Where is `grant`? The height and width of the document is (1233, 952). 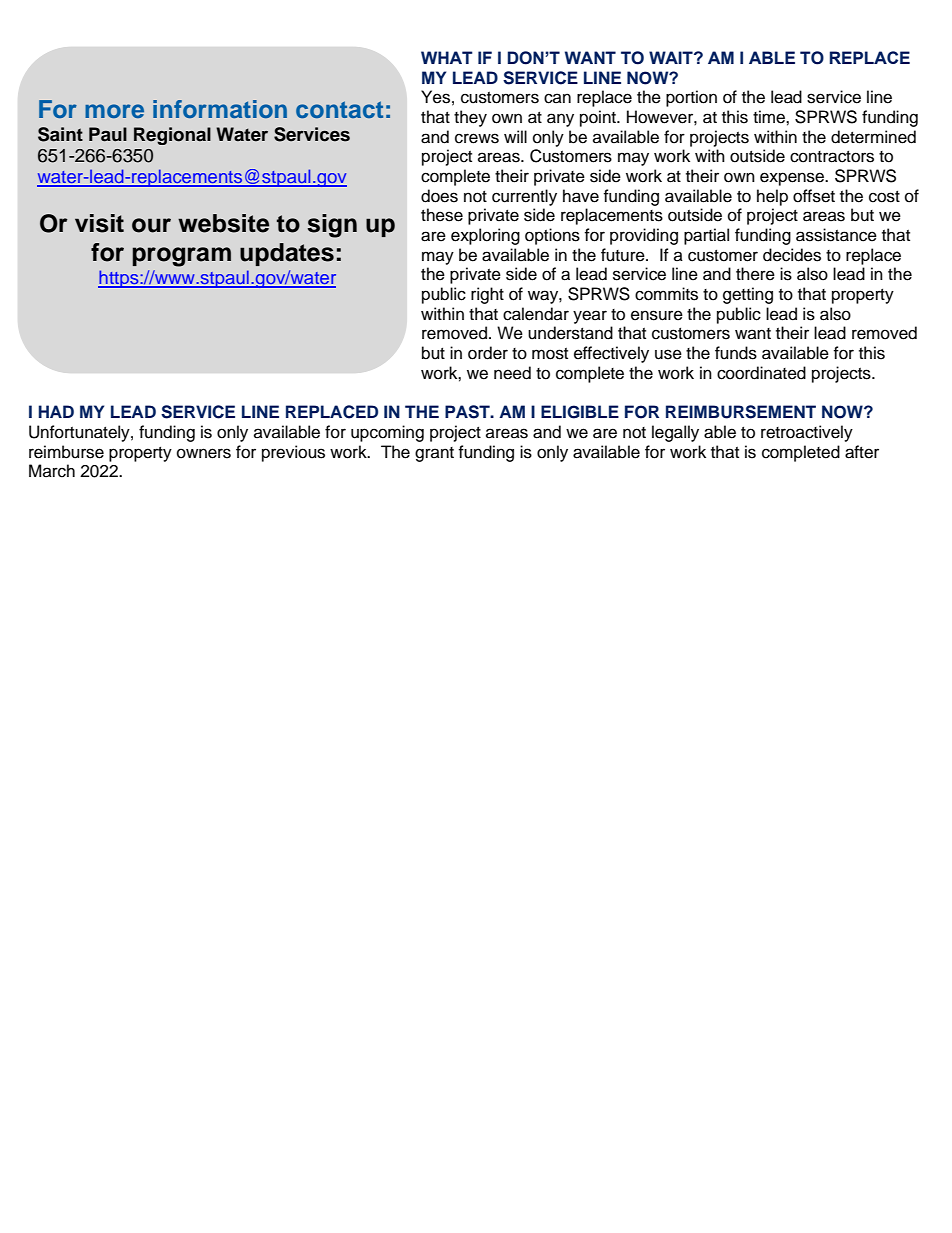 grant is located at coordinates (434, 454).
